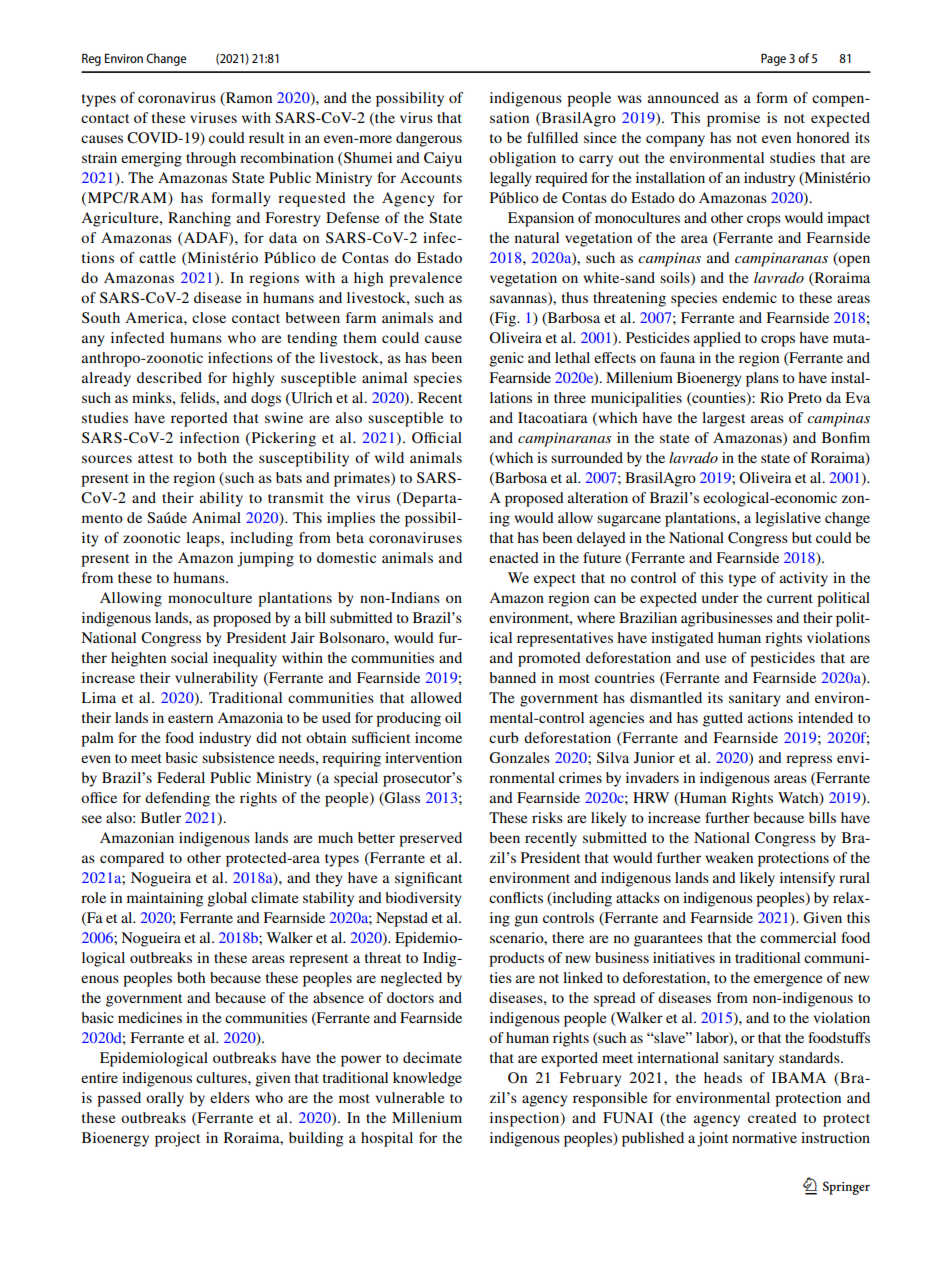 This screenshot has height=1265, width=952. Describe the element at coordinates (165, 1099) in the screenshot. I see `orally` at that location.
